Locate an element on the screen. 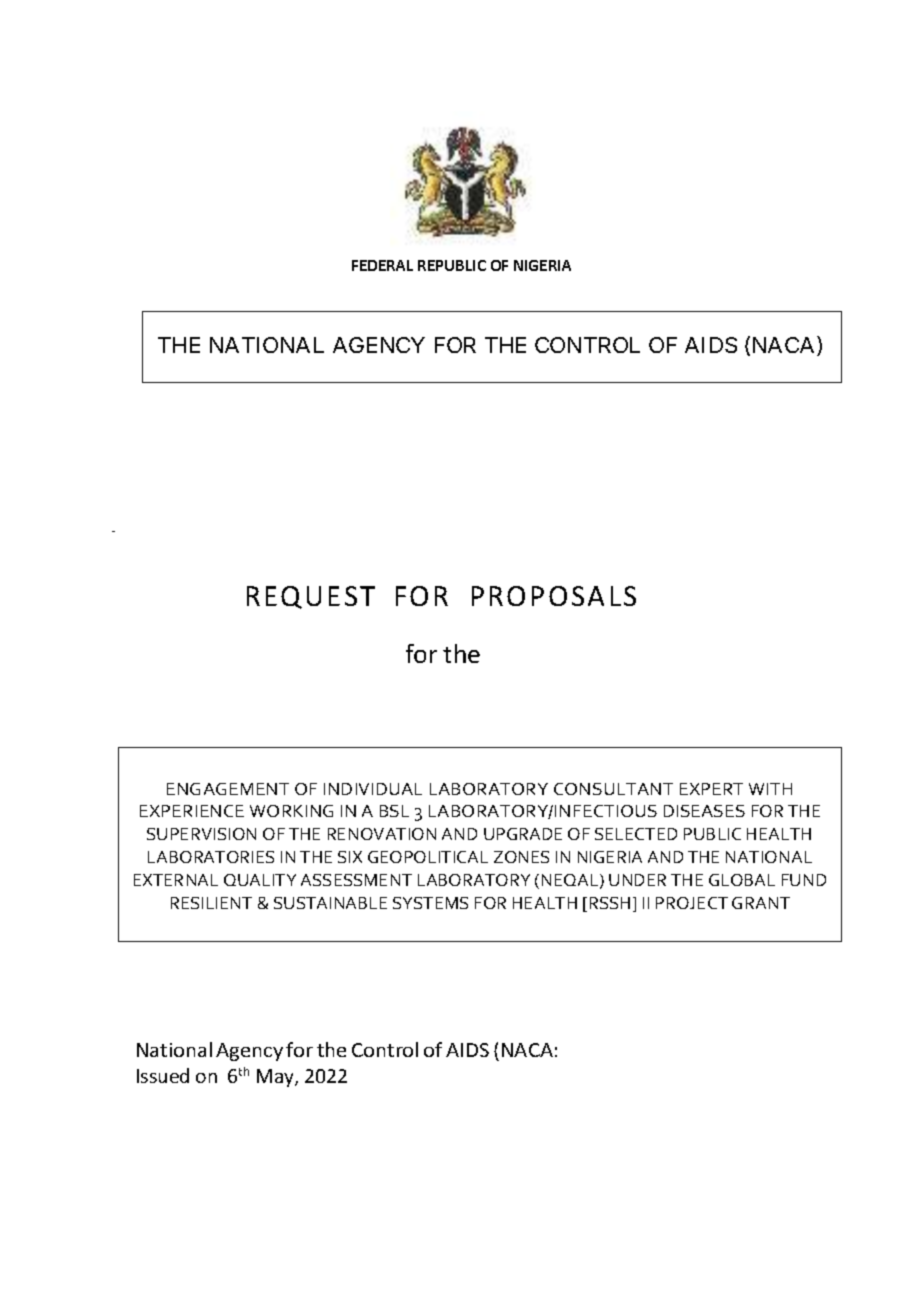 The height and width of the screenshot is (1308, 924). SYSTEMS is located at coordinates (430, 903).
